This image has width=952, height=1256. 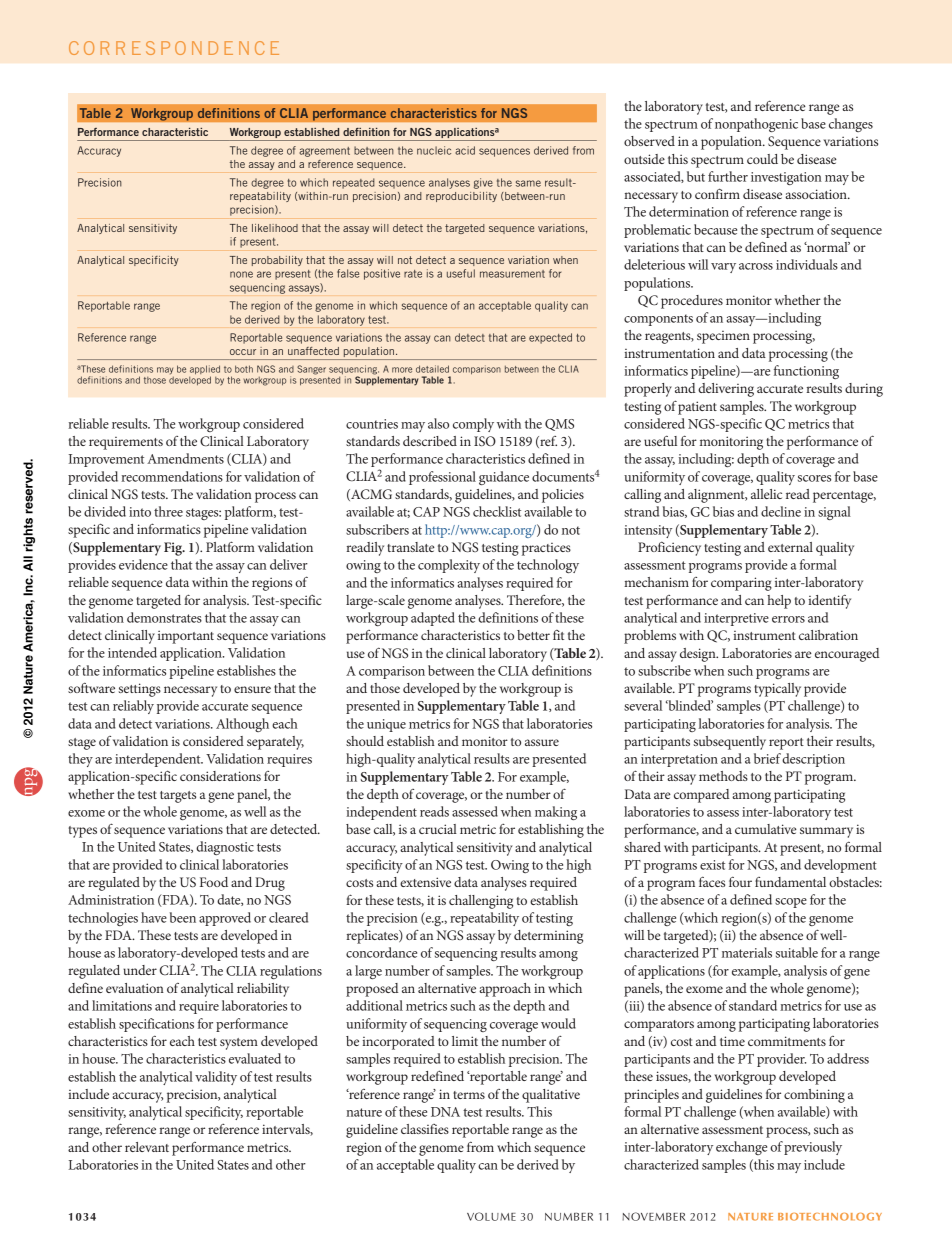 What do you see at coordinates (275, 228) in the image?
I see `likelihood` at bounding box center [275, 228].
